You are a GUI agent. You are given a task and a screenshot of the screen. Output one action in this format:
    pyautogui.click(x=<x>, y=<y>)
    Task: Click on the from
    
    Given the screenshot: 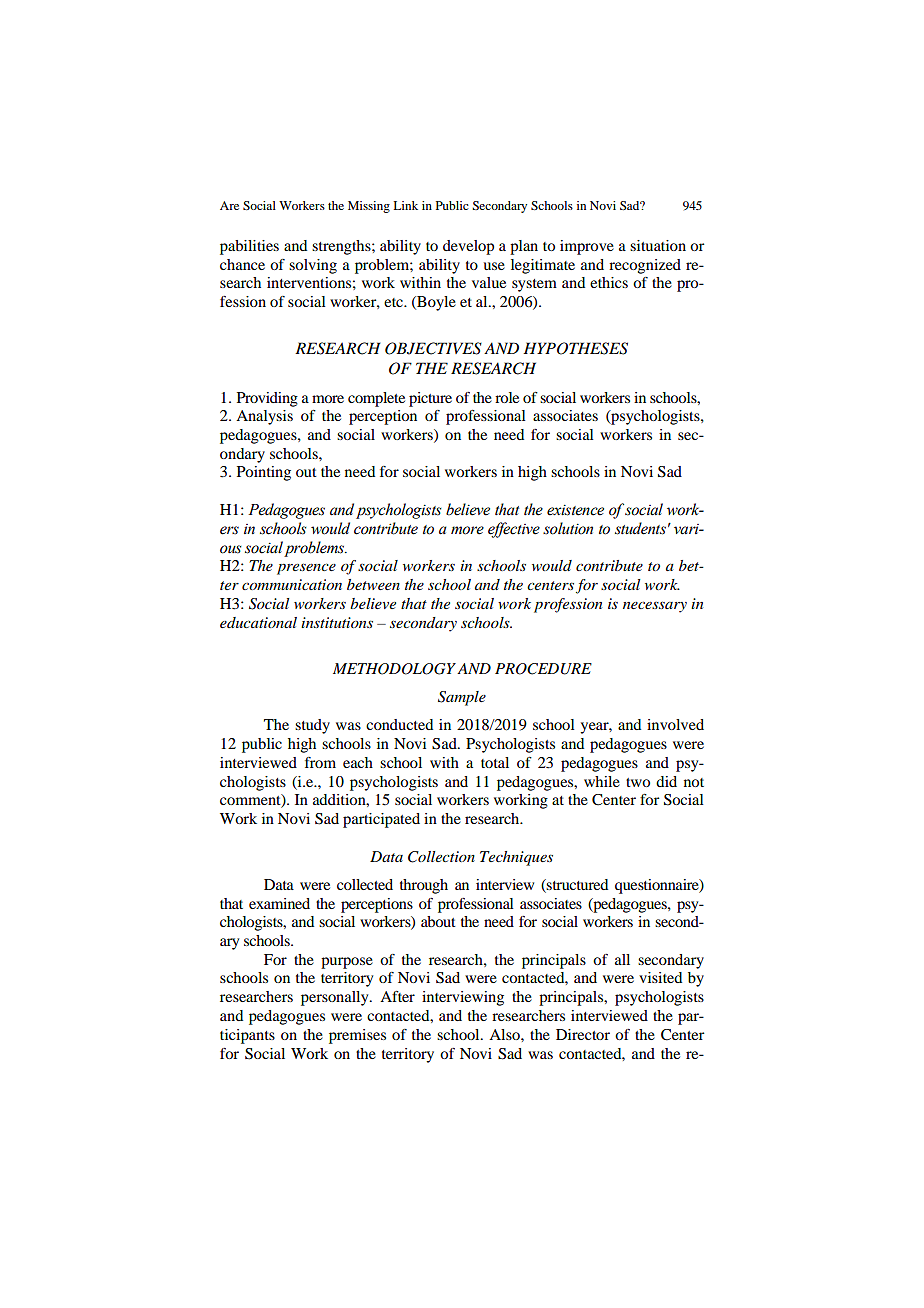 What is the action you would take?
    pyautogui.click(x=320, y=762)
